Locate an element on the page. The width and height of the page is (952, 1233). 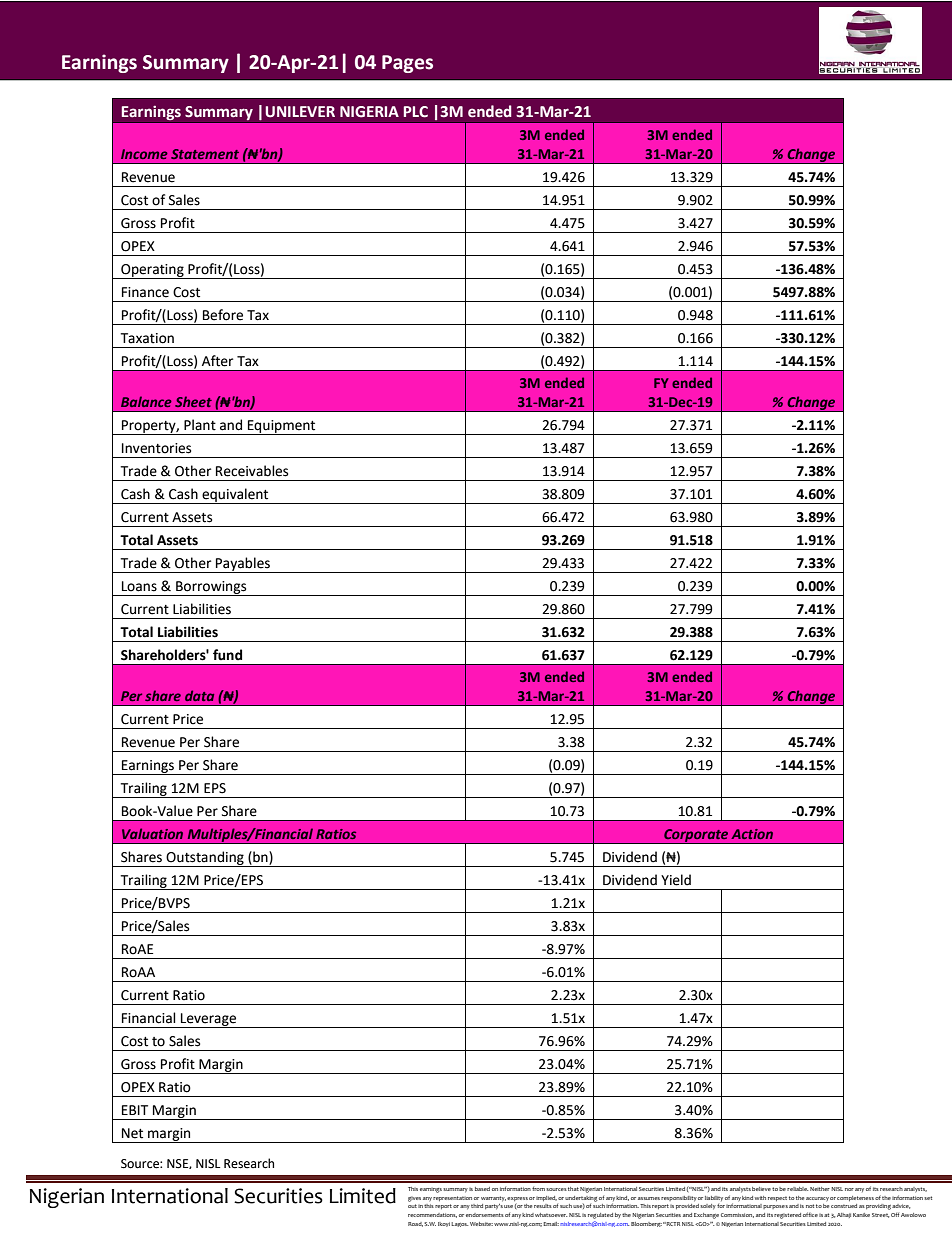
Pages is located at coordinates (407, 64).
